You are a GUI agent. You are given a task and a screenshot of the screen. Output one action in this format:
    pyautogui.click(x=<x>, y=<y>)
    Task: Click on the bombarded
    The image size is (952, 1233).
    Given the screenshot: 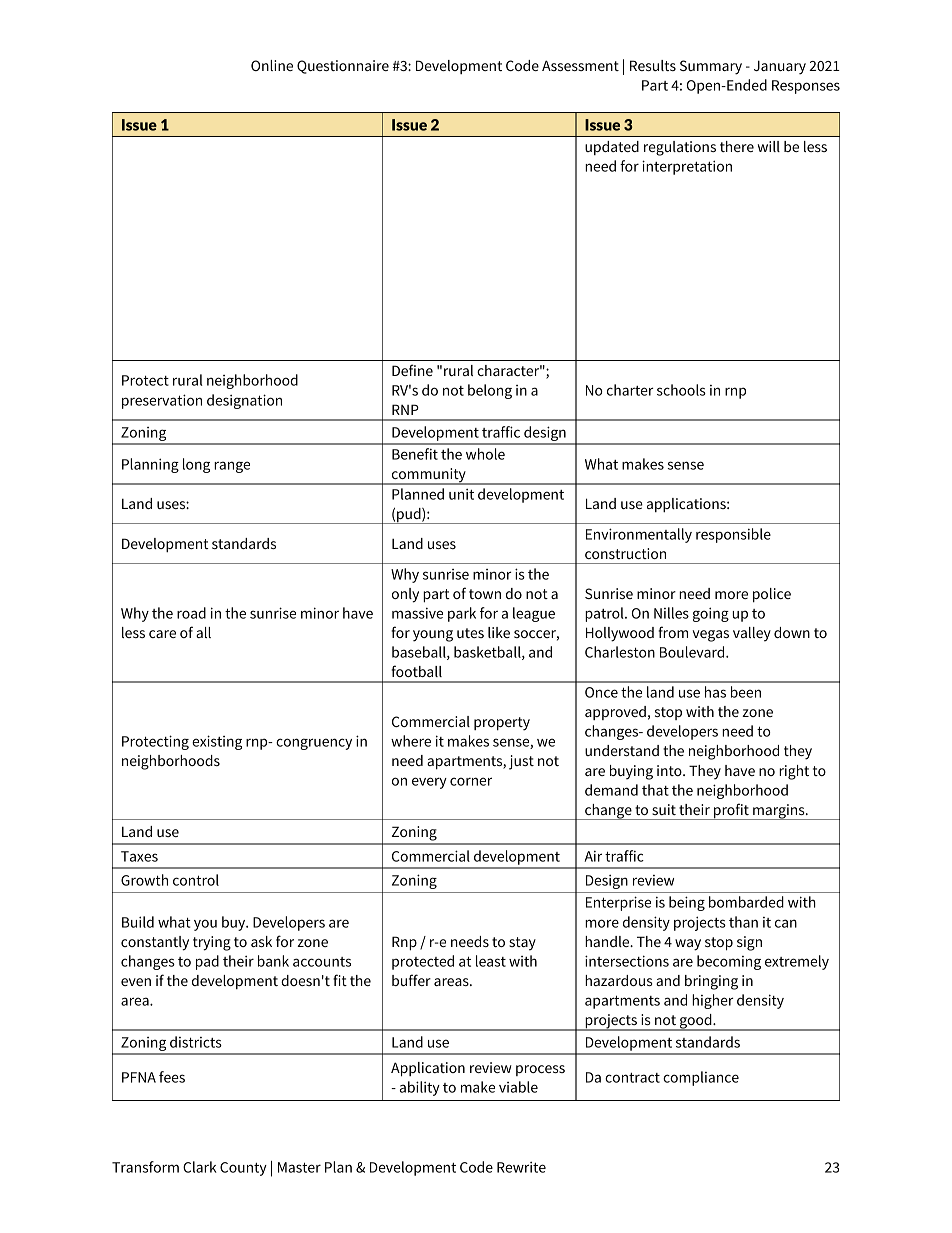 What is the action you would take?
    pyautogui.click(x=746, y=902)
